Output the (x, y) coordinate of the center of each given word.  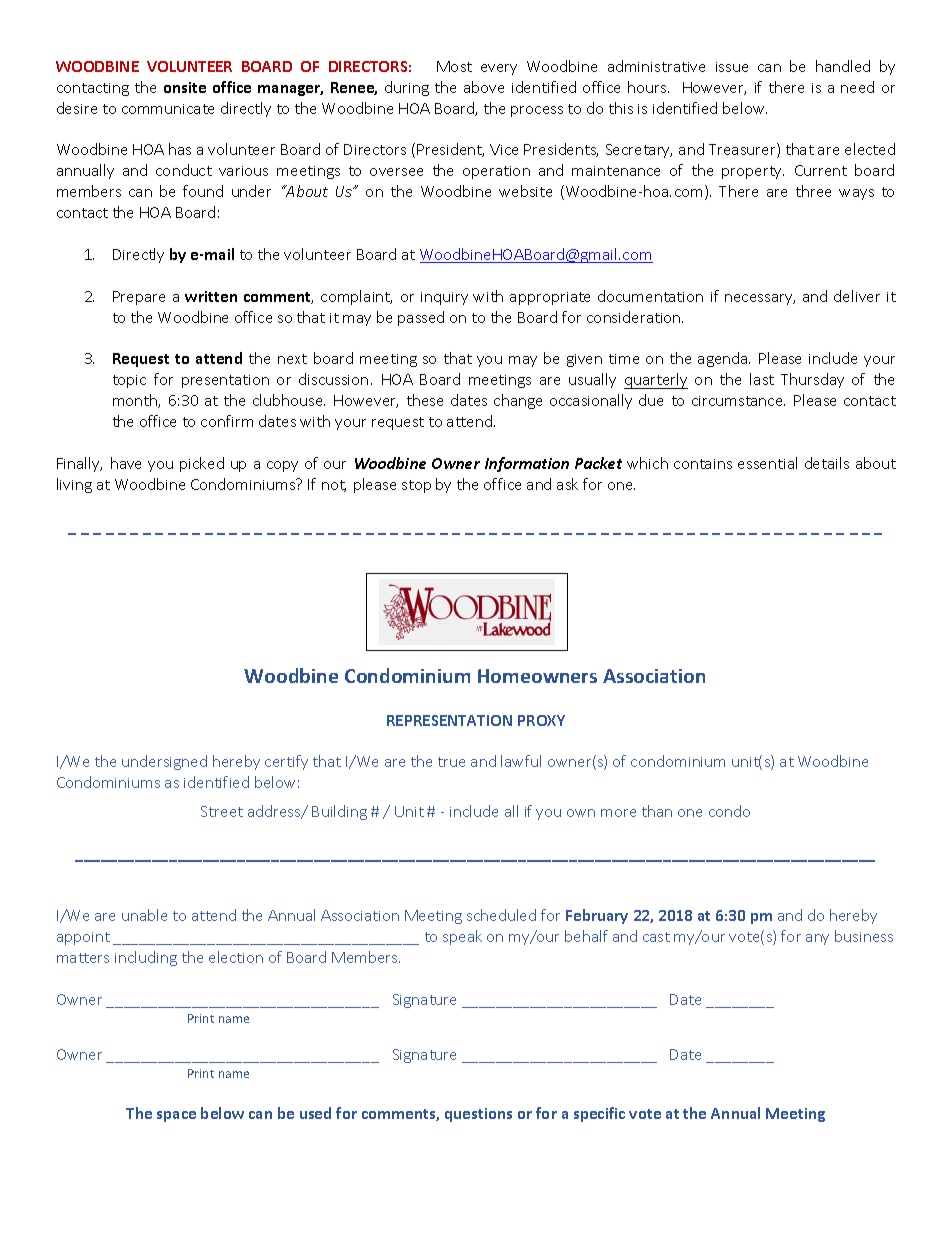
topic (129, 381)
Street (222, 811)
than (657, 811)
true (451, 762)
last (762, 379)
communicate (168, 109)
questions (478, 1115)
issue (732, 67)
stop (416, 486)
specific (599, 1114)
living (74, 485)
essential (767, 463)
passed (421, 318)
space (176, 1116)
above (484, 87)
